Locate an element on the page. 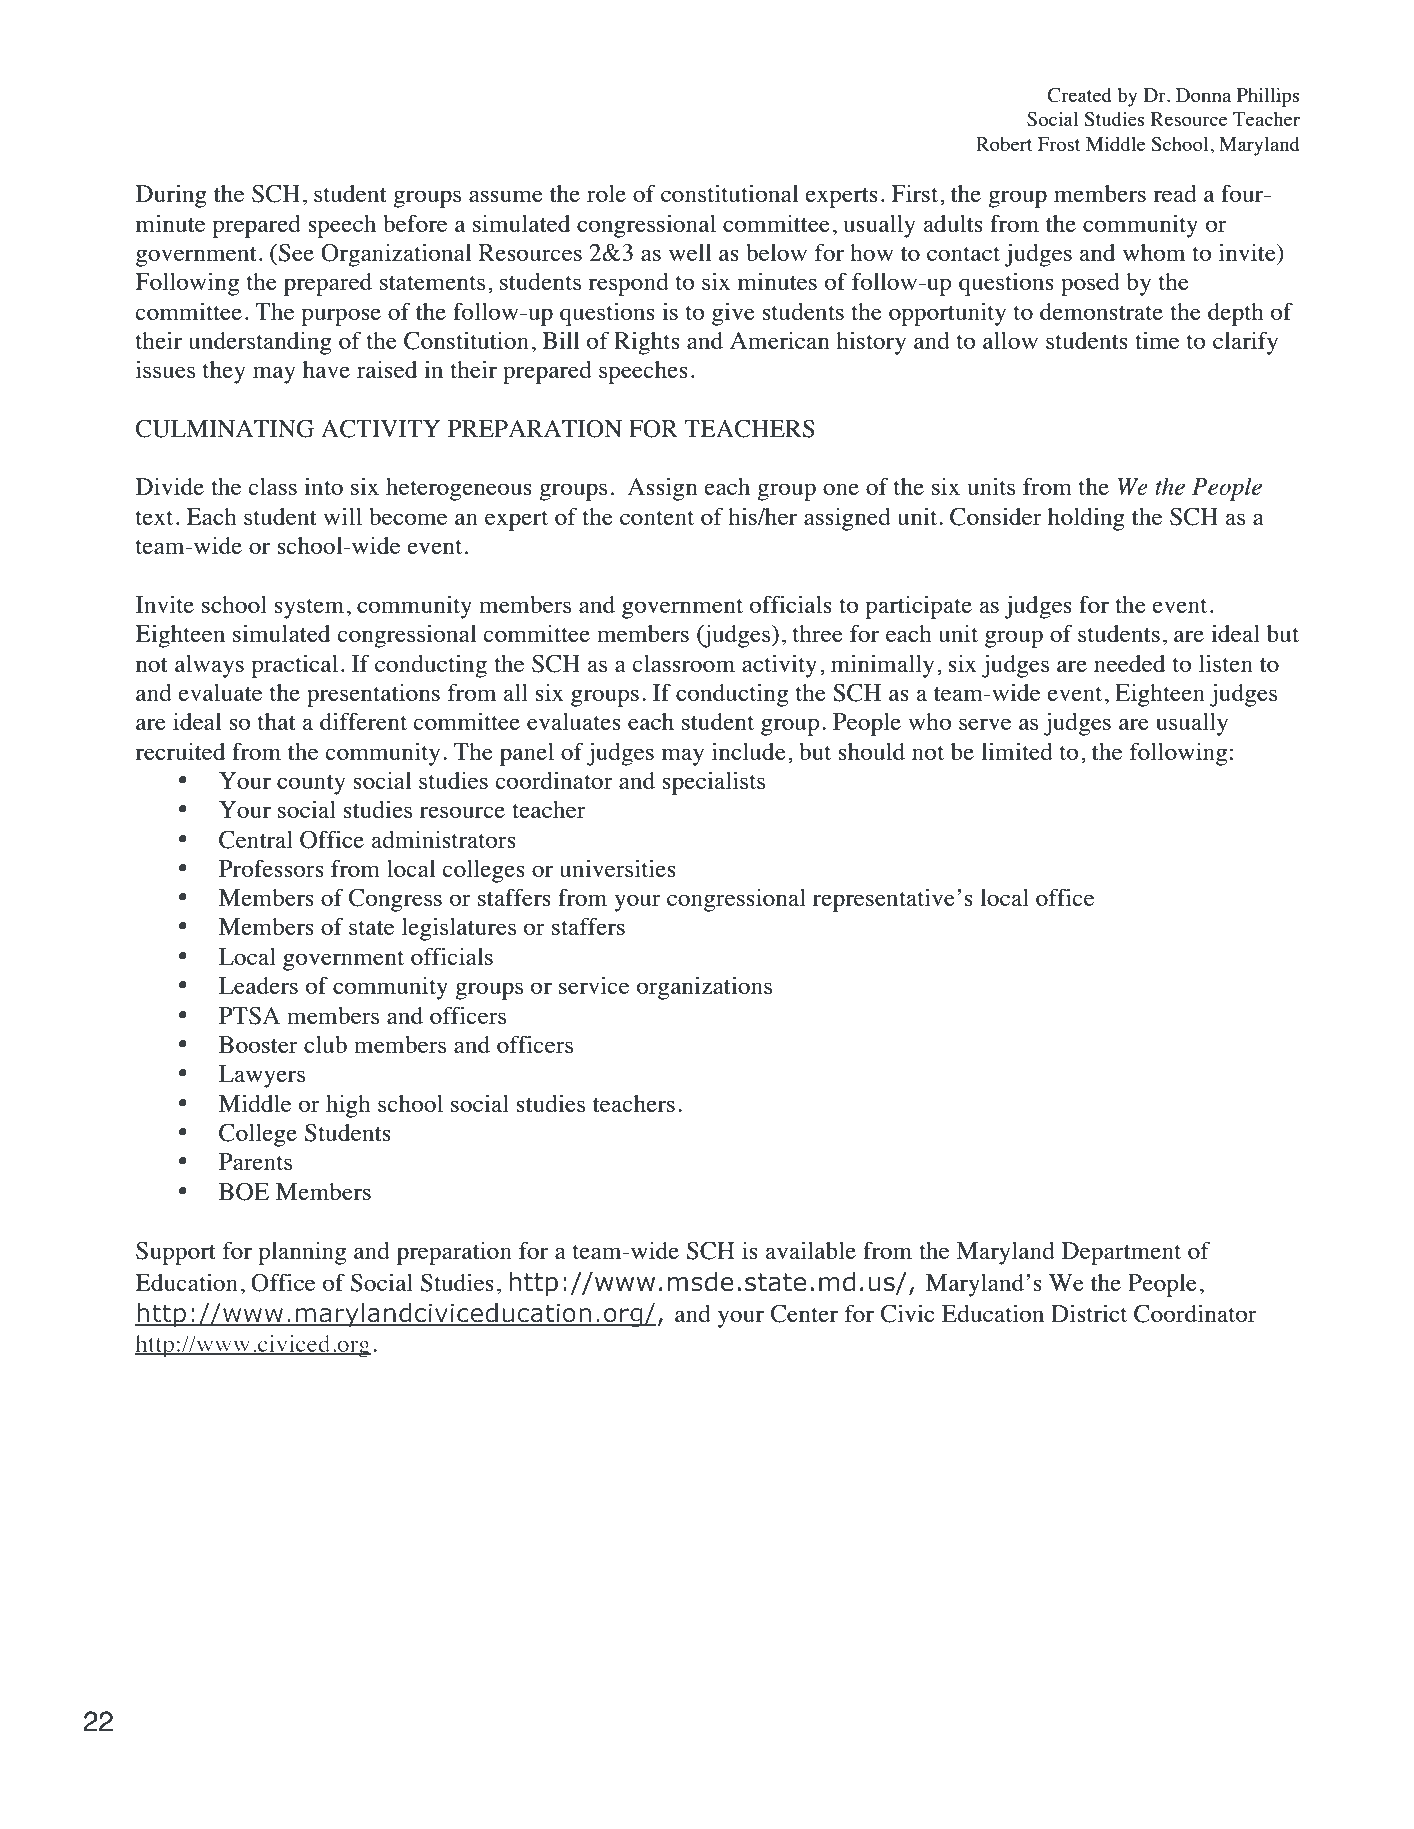 This page has width=1414, height=1829. During is located at coordinates (171, 196).
